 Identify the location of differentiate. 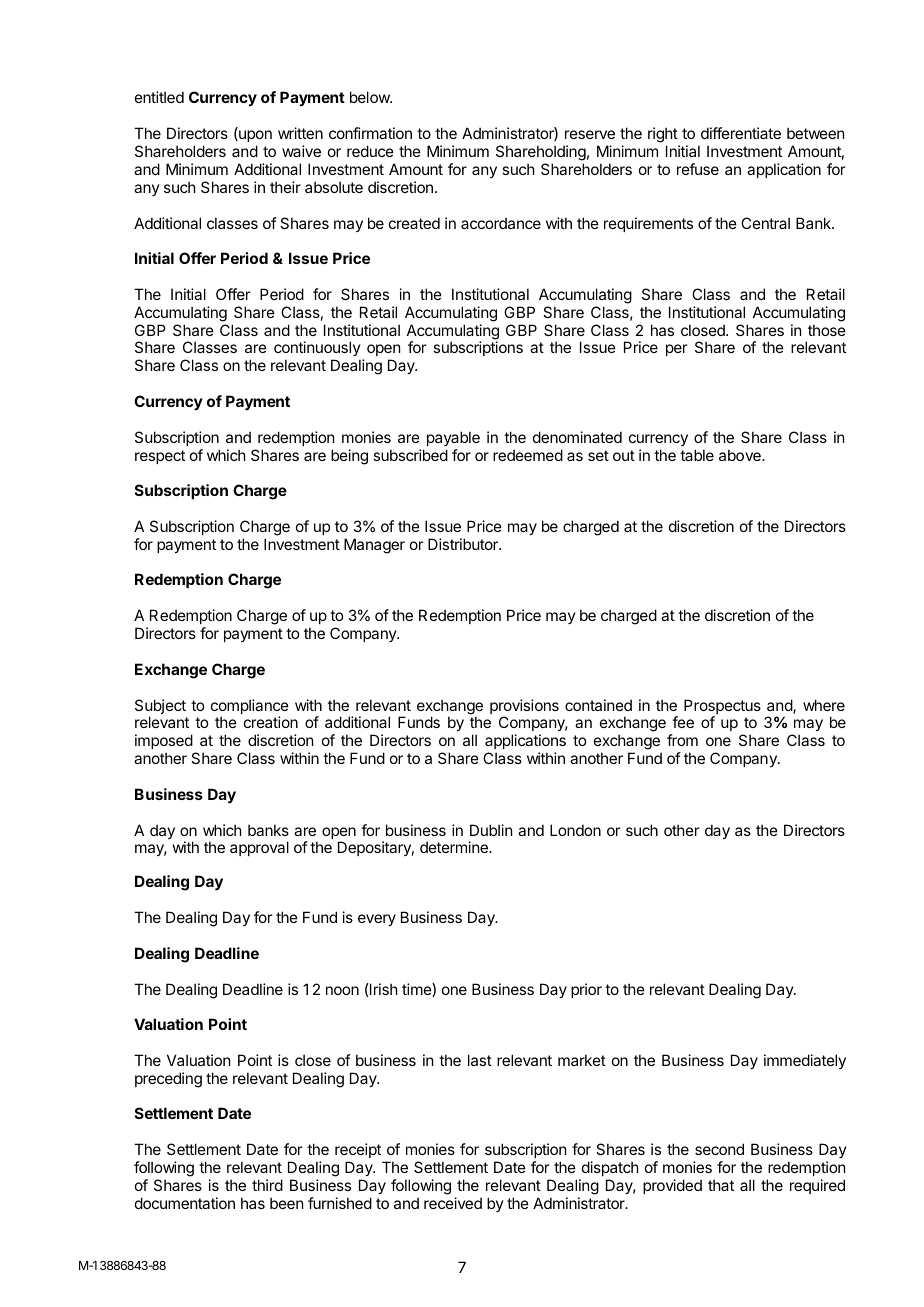
(741, 133).
